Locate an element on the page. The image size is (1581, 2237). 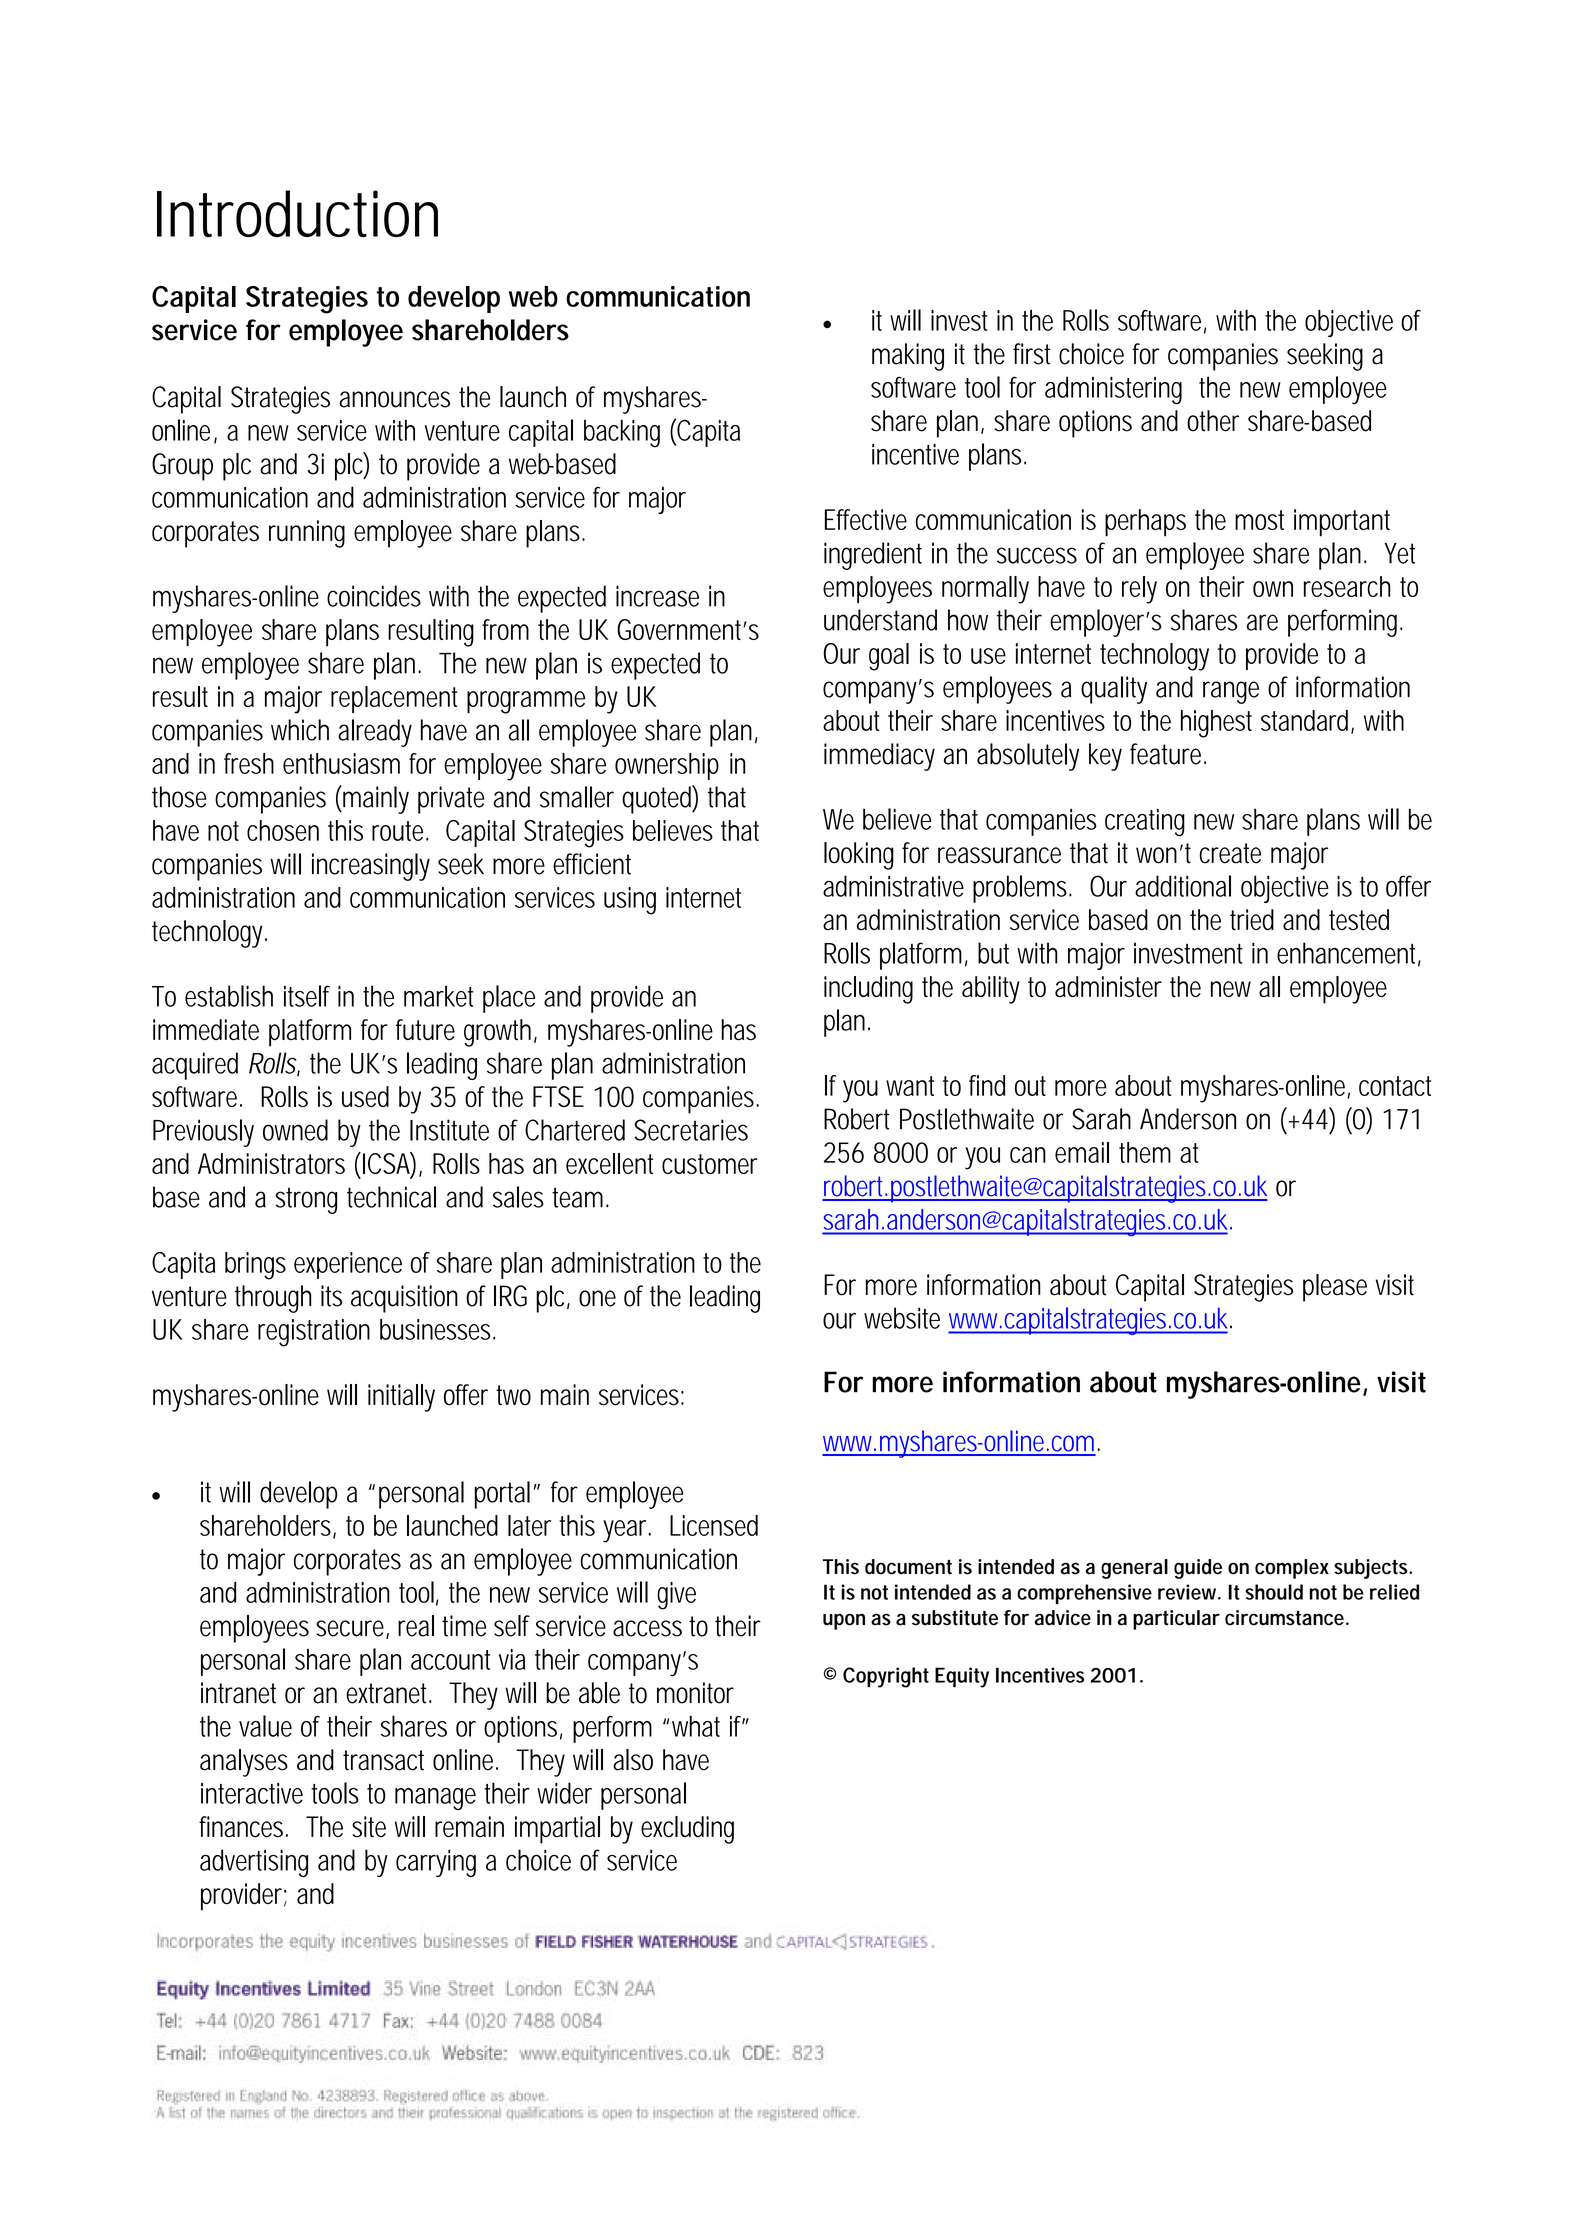
ingredient is located at coordinates (873, 556).
